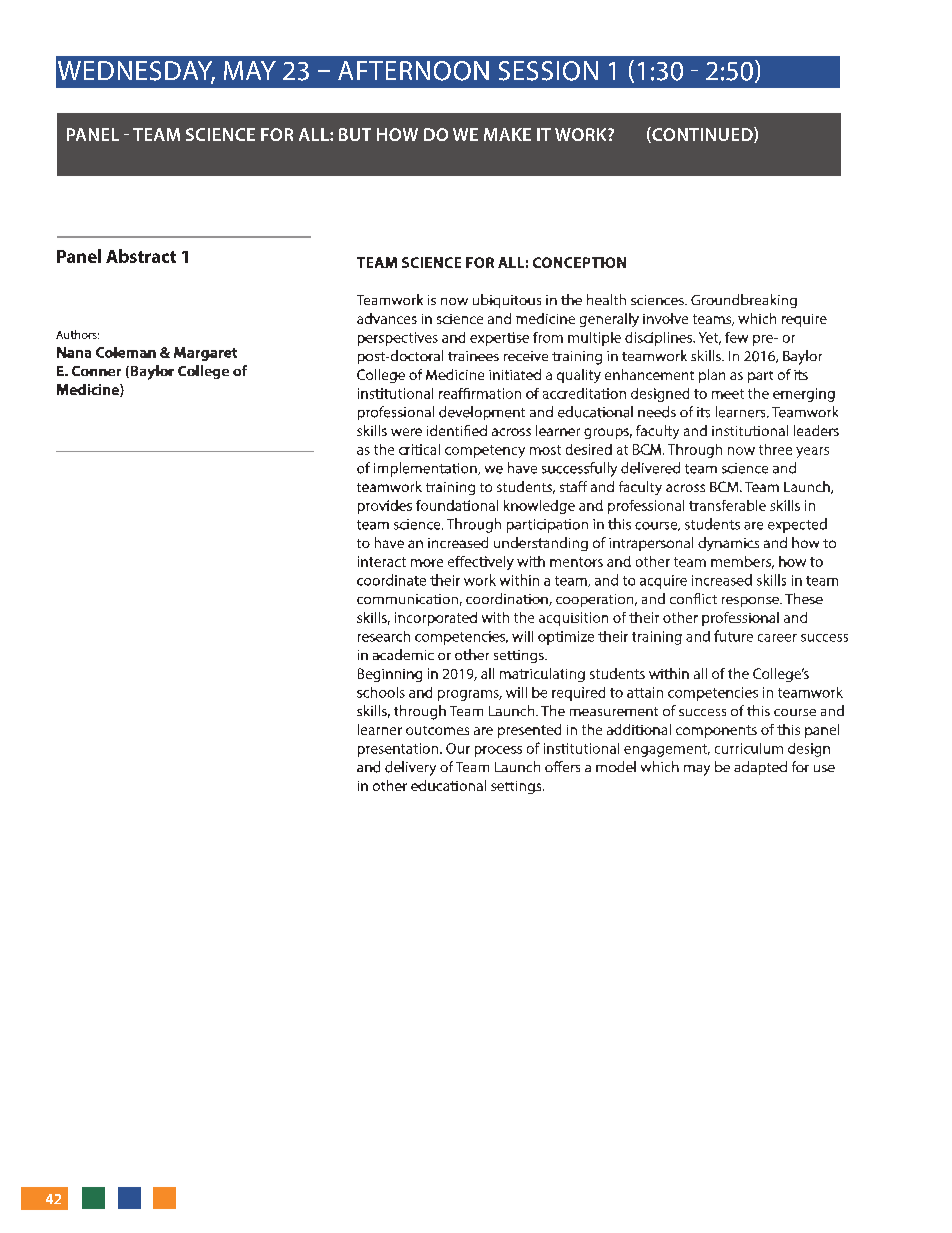  Describe the element at coordinates (702, 135) in the image. I see `CONTINUED` at that location.
